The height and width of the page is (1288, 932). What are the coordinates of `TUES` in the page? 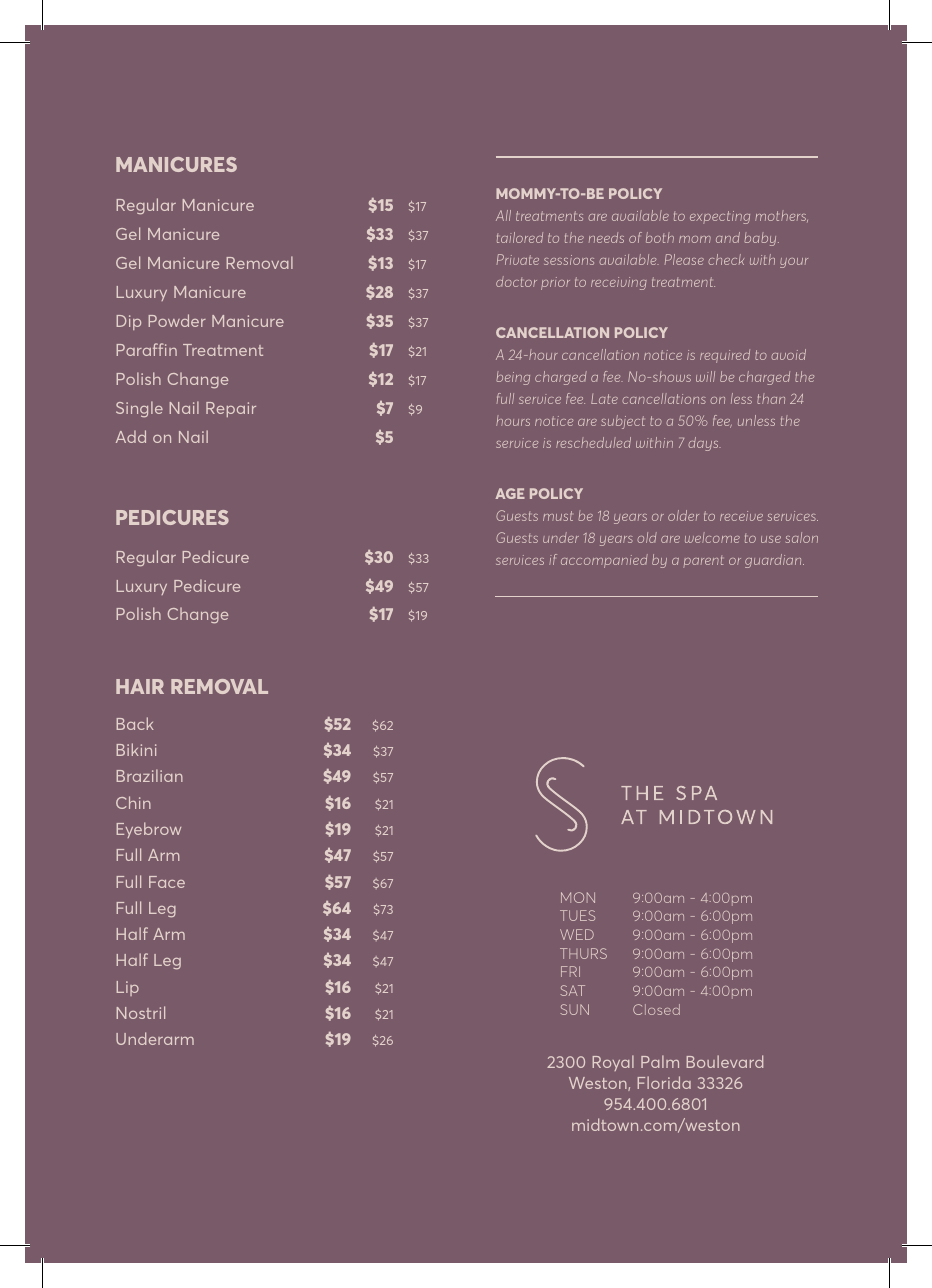 It's located at (577, 915).
